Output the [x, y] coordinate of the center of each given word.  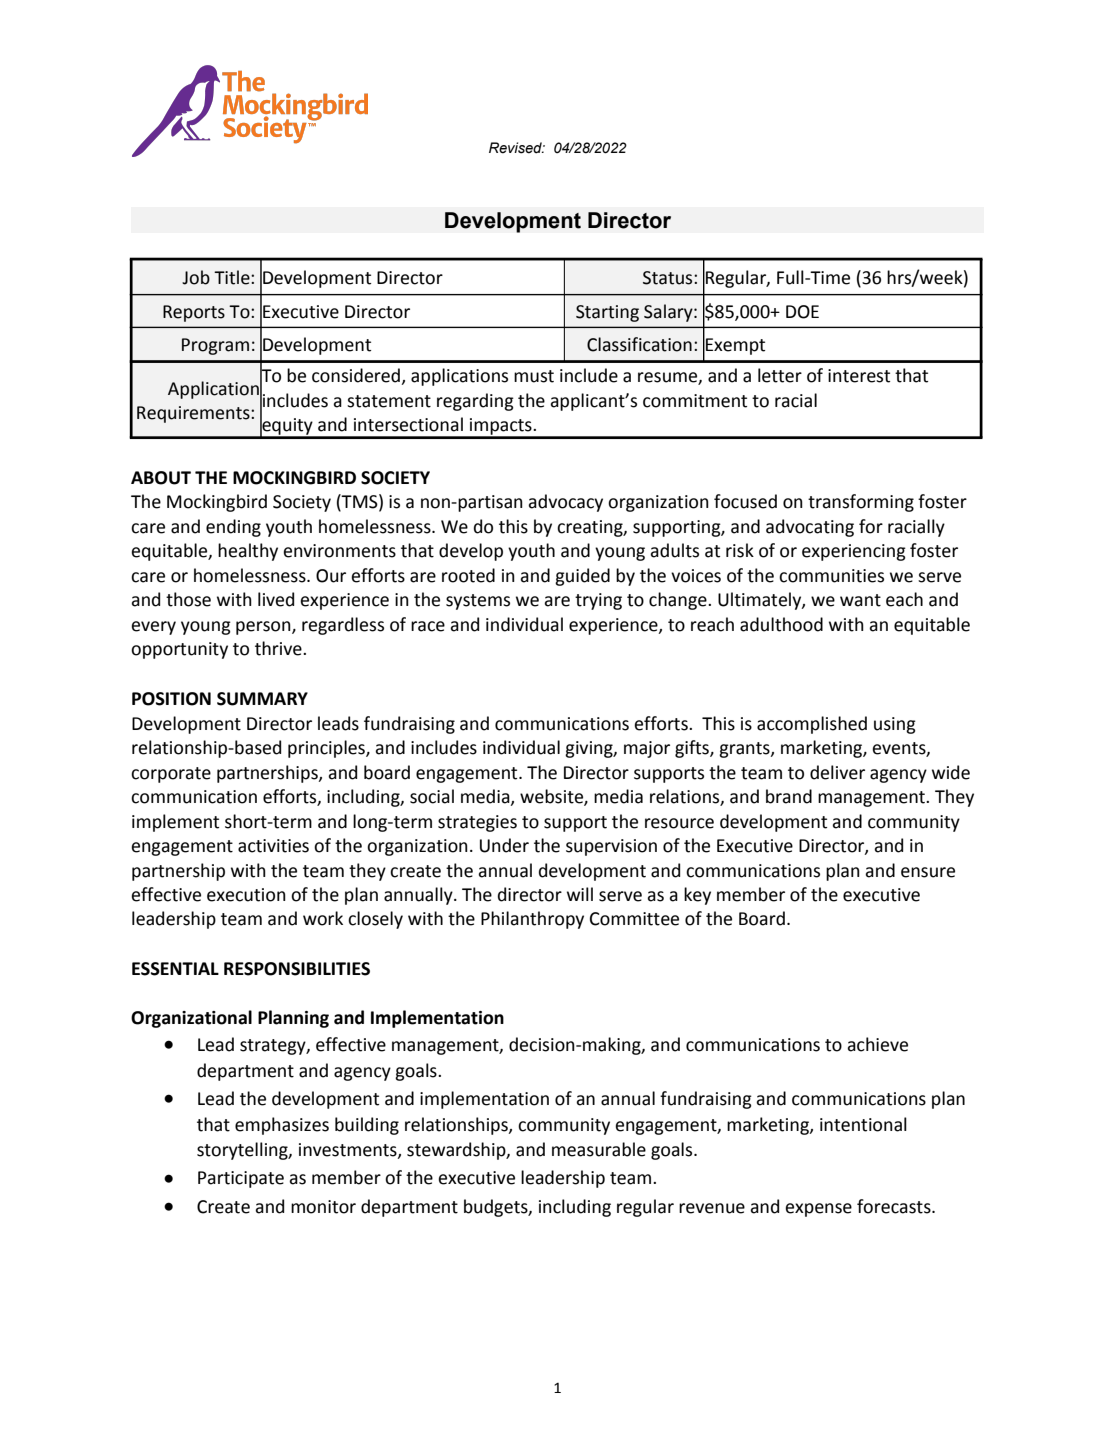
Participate [241, 1179]
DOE [802, 312]
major [647, 749]
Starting [607, 313]
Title [233, 277]
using [895, 725]
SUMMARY [262, 699]
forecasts [895, 1206]
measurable [599, 1149]
